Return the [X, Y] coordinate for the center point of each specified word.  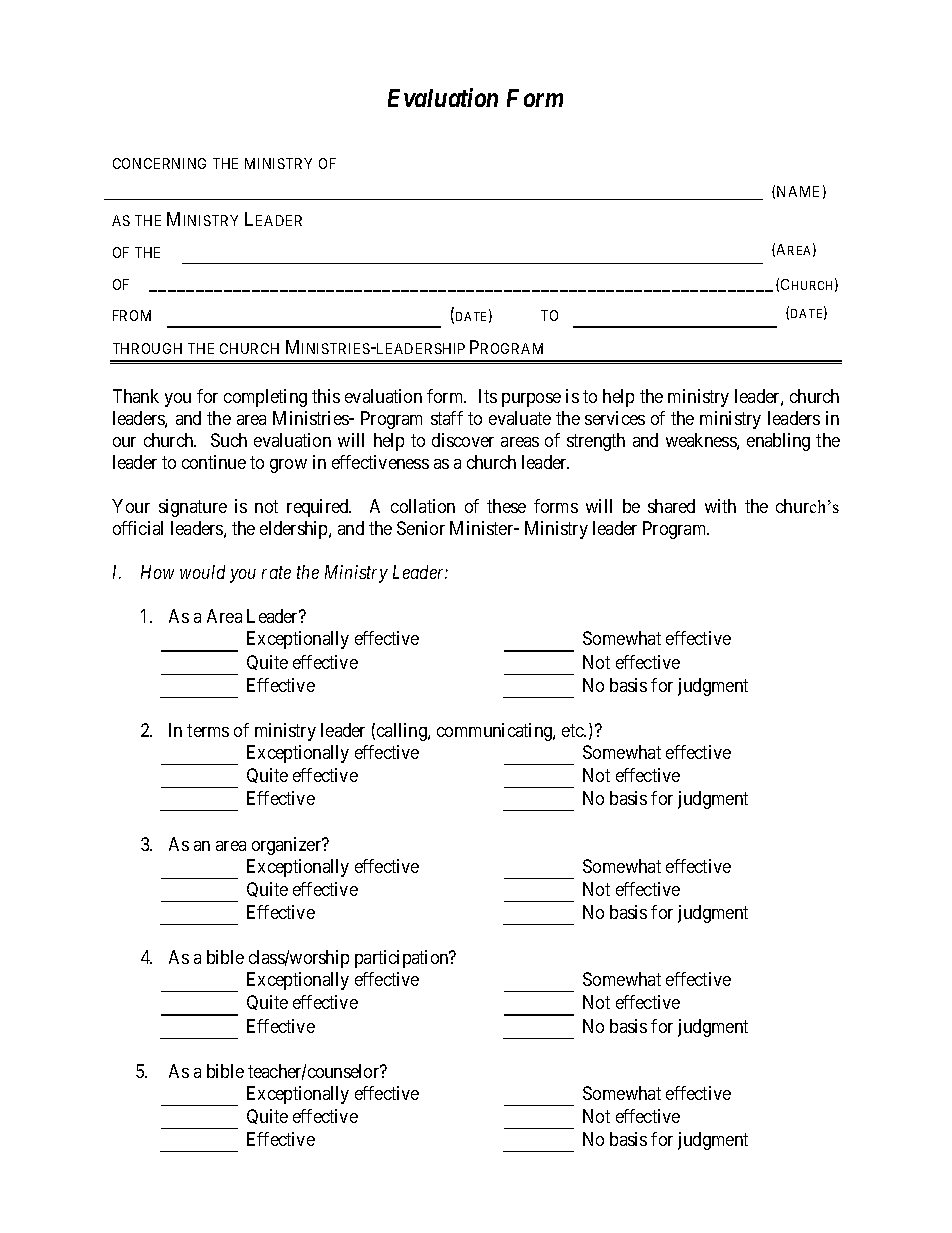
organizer [288, 846]
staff [447, 418]
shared [671, 506]
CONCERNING [159, 163]
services [615, 418]
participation [403, 959]
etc [574, 730]
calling [403, 732]
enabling [778, 442]
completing [265, 398]
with [720, 506]
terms [208, 730]
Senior [421, 528]
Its [488, 396]
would [202, 572]
